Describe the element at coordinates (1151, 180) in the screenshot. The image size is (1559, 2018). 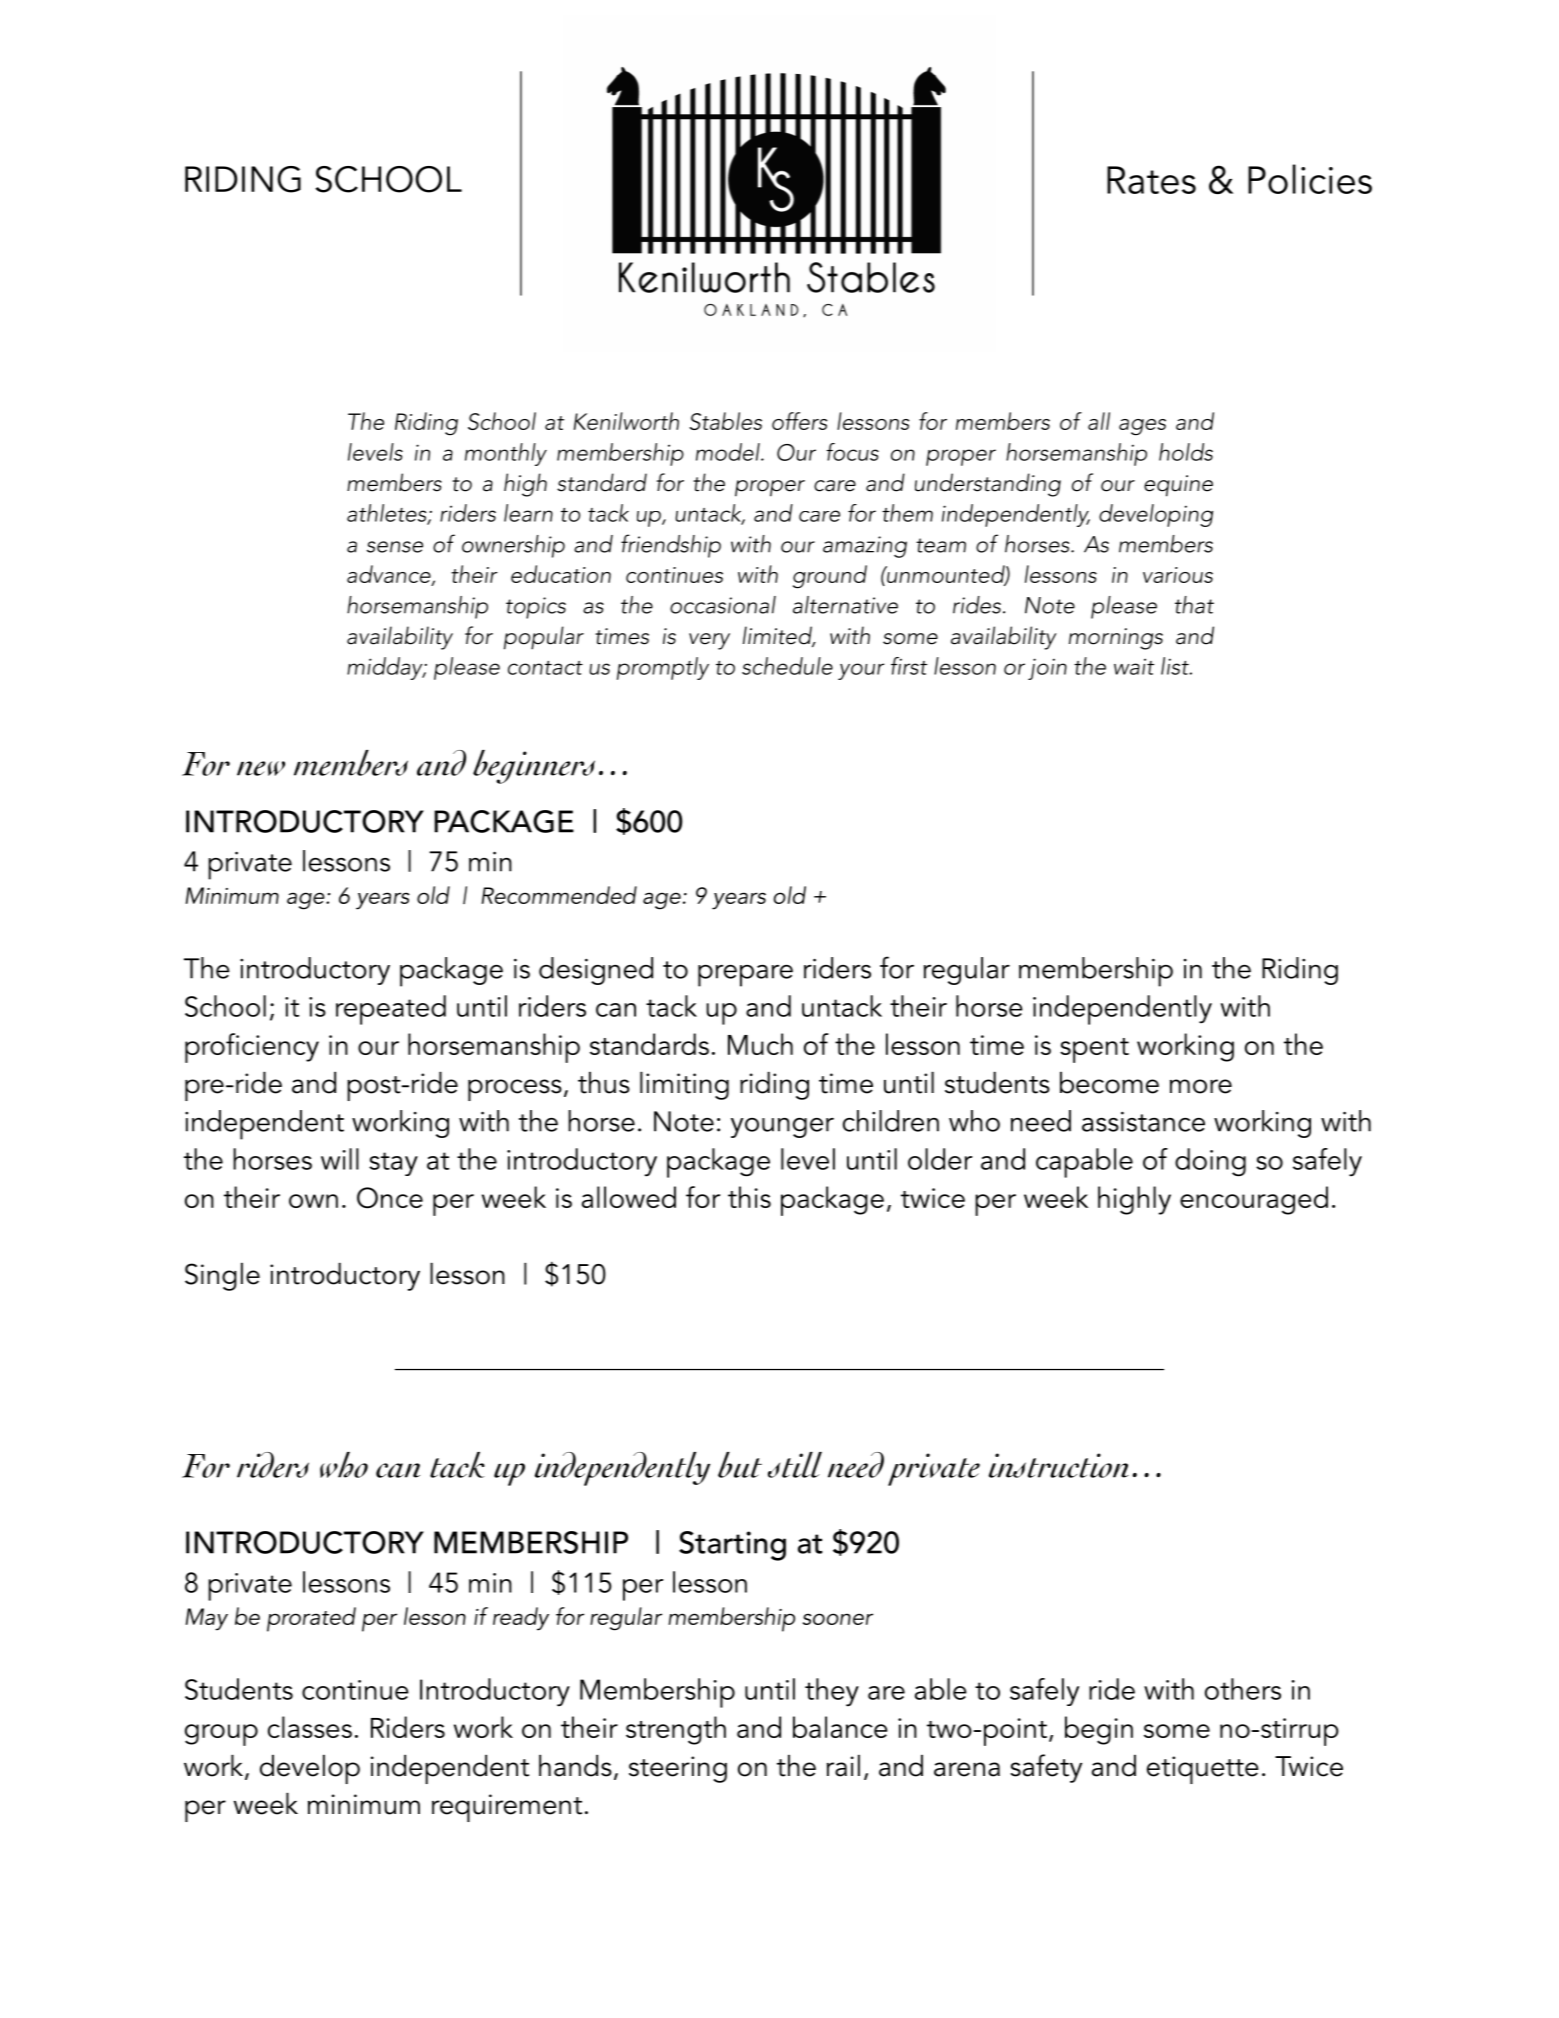
I see `Rates` at that location.
